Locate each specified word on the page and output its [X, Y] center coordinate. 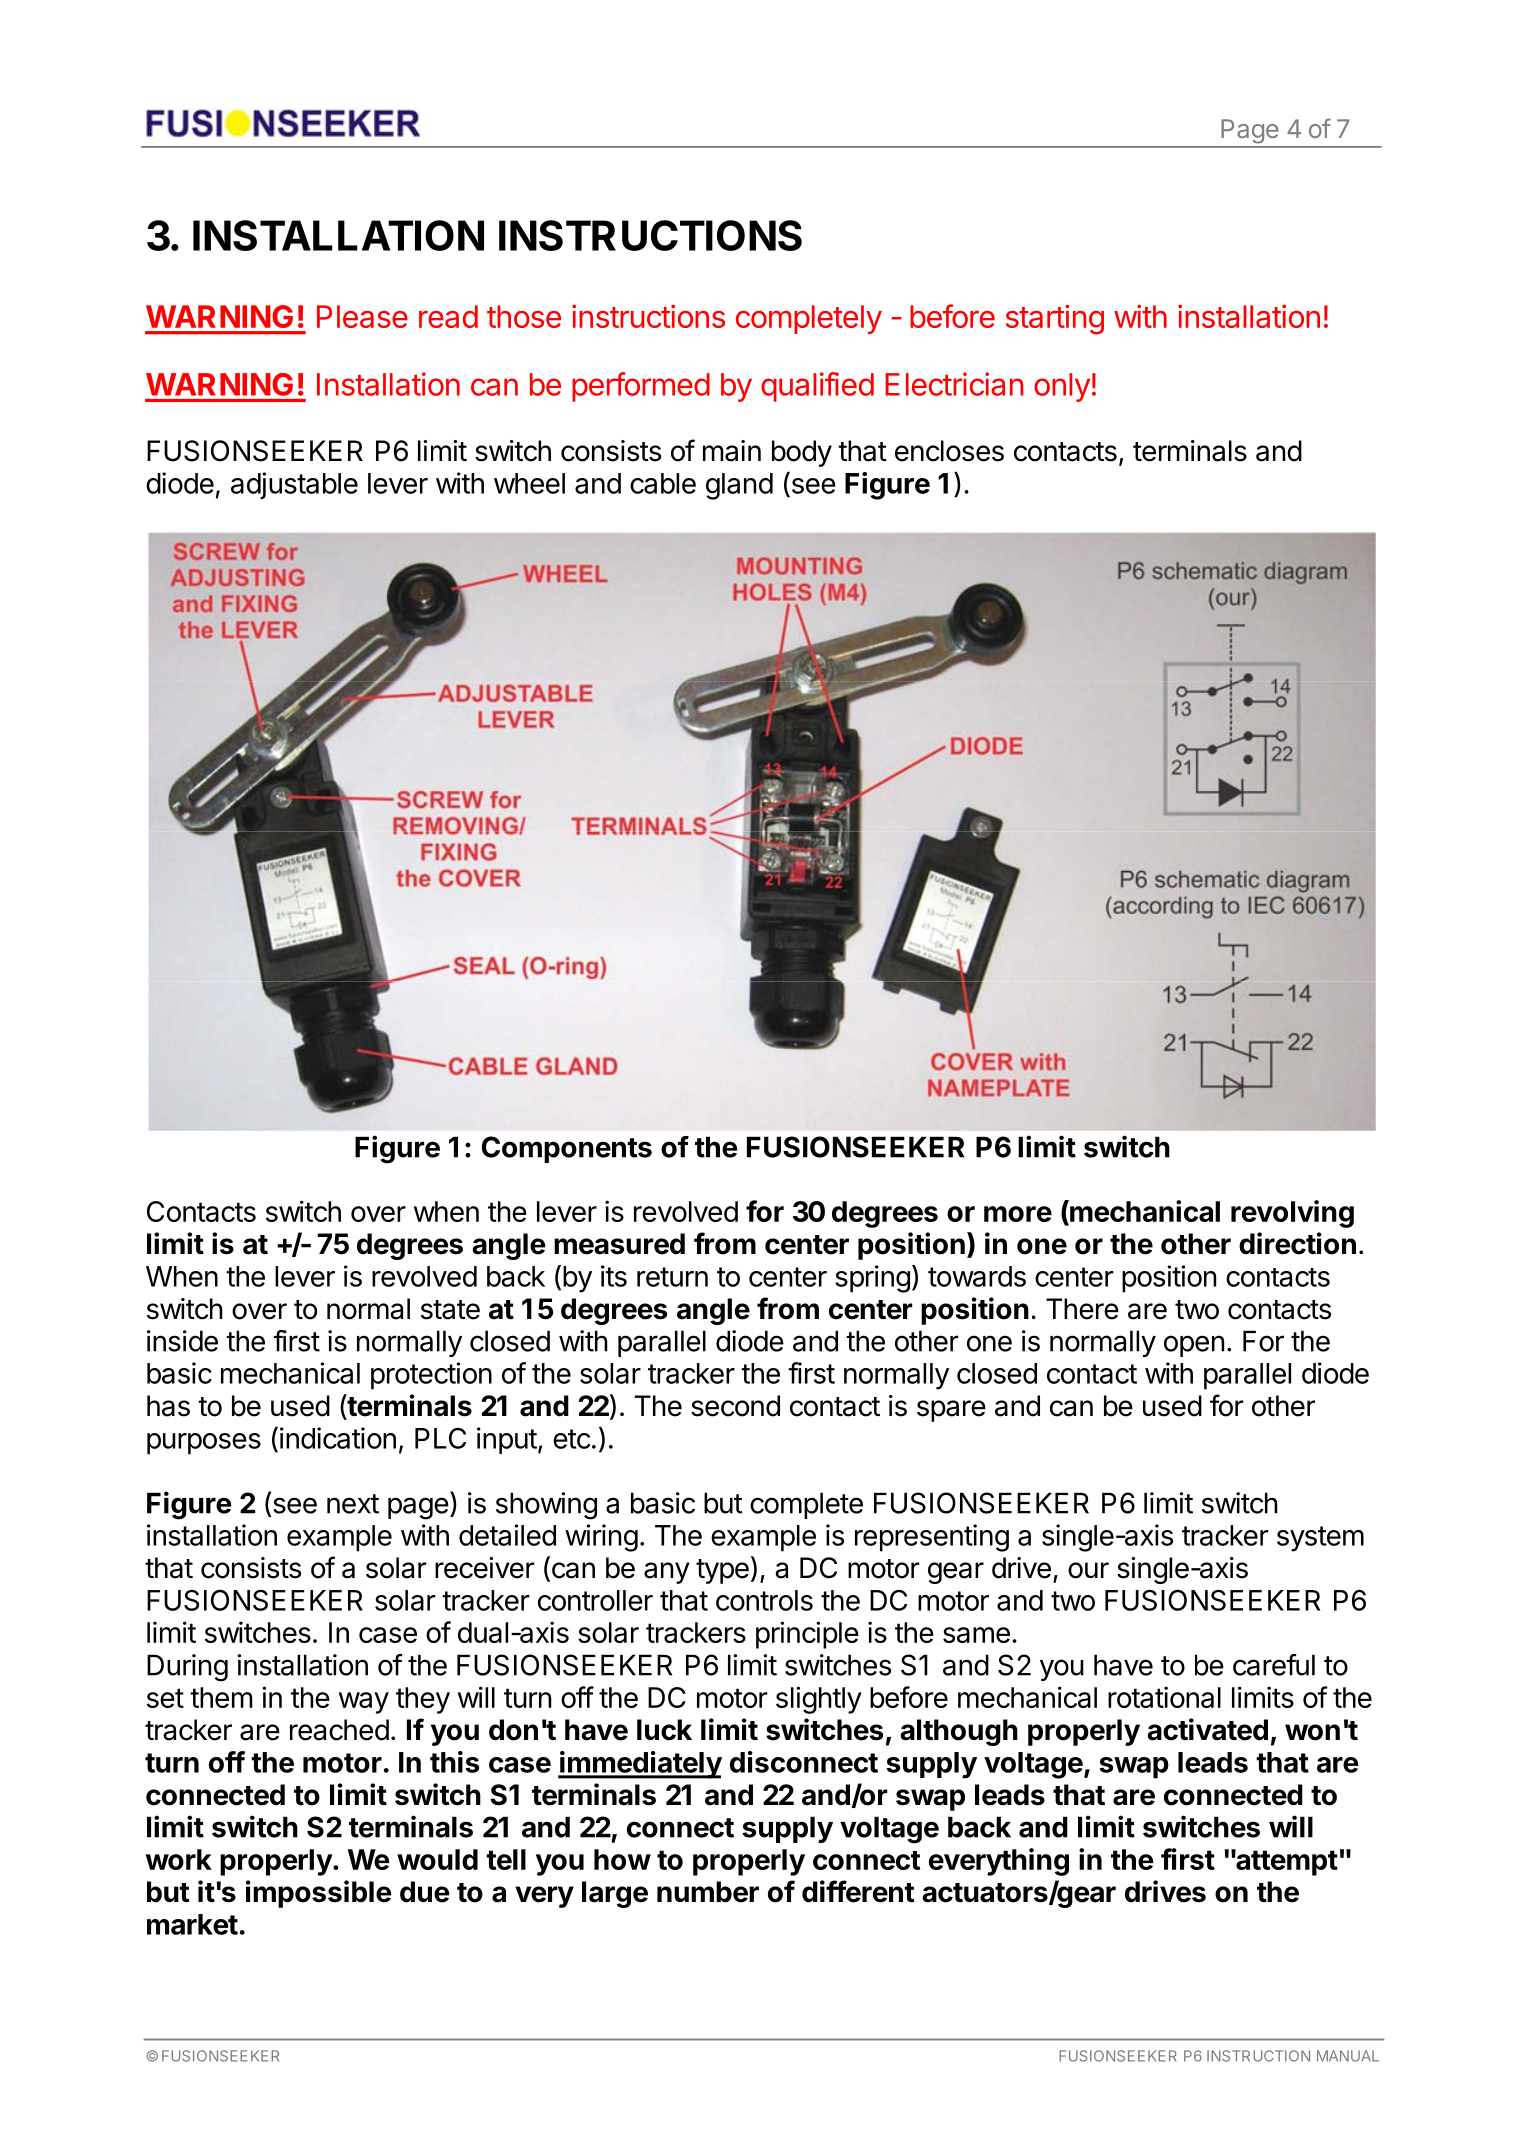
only [1062, 387]
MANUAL [1348, 2056]
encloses [949, 451]
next [353, 1504]
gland [739, 486]
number [708, 1892]
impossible [318, 1894]
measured [619, 1244]
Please [362, 316]
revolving [1292, 1214]
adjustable [294, 485]
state [450, 1310]
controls [764, 1600]
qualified [817, 387]
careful [1274, 1665]
